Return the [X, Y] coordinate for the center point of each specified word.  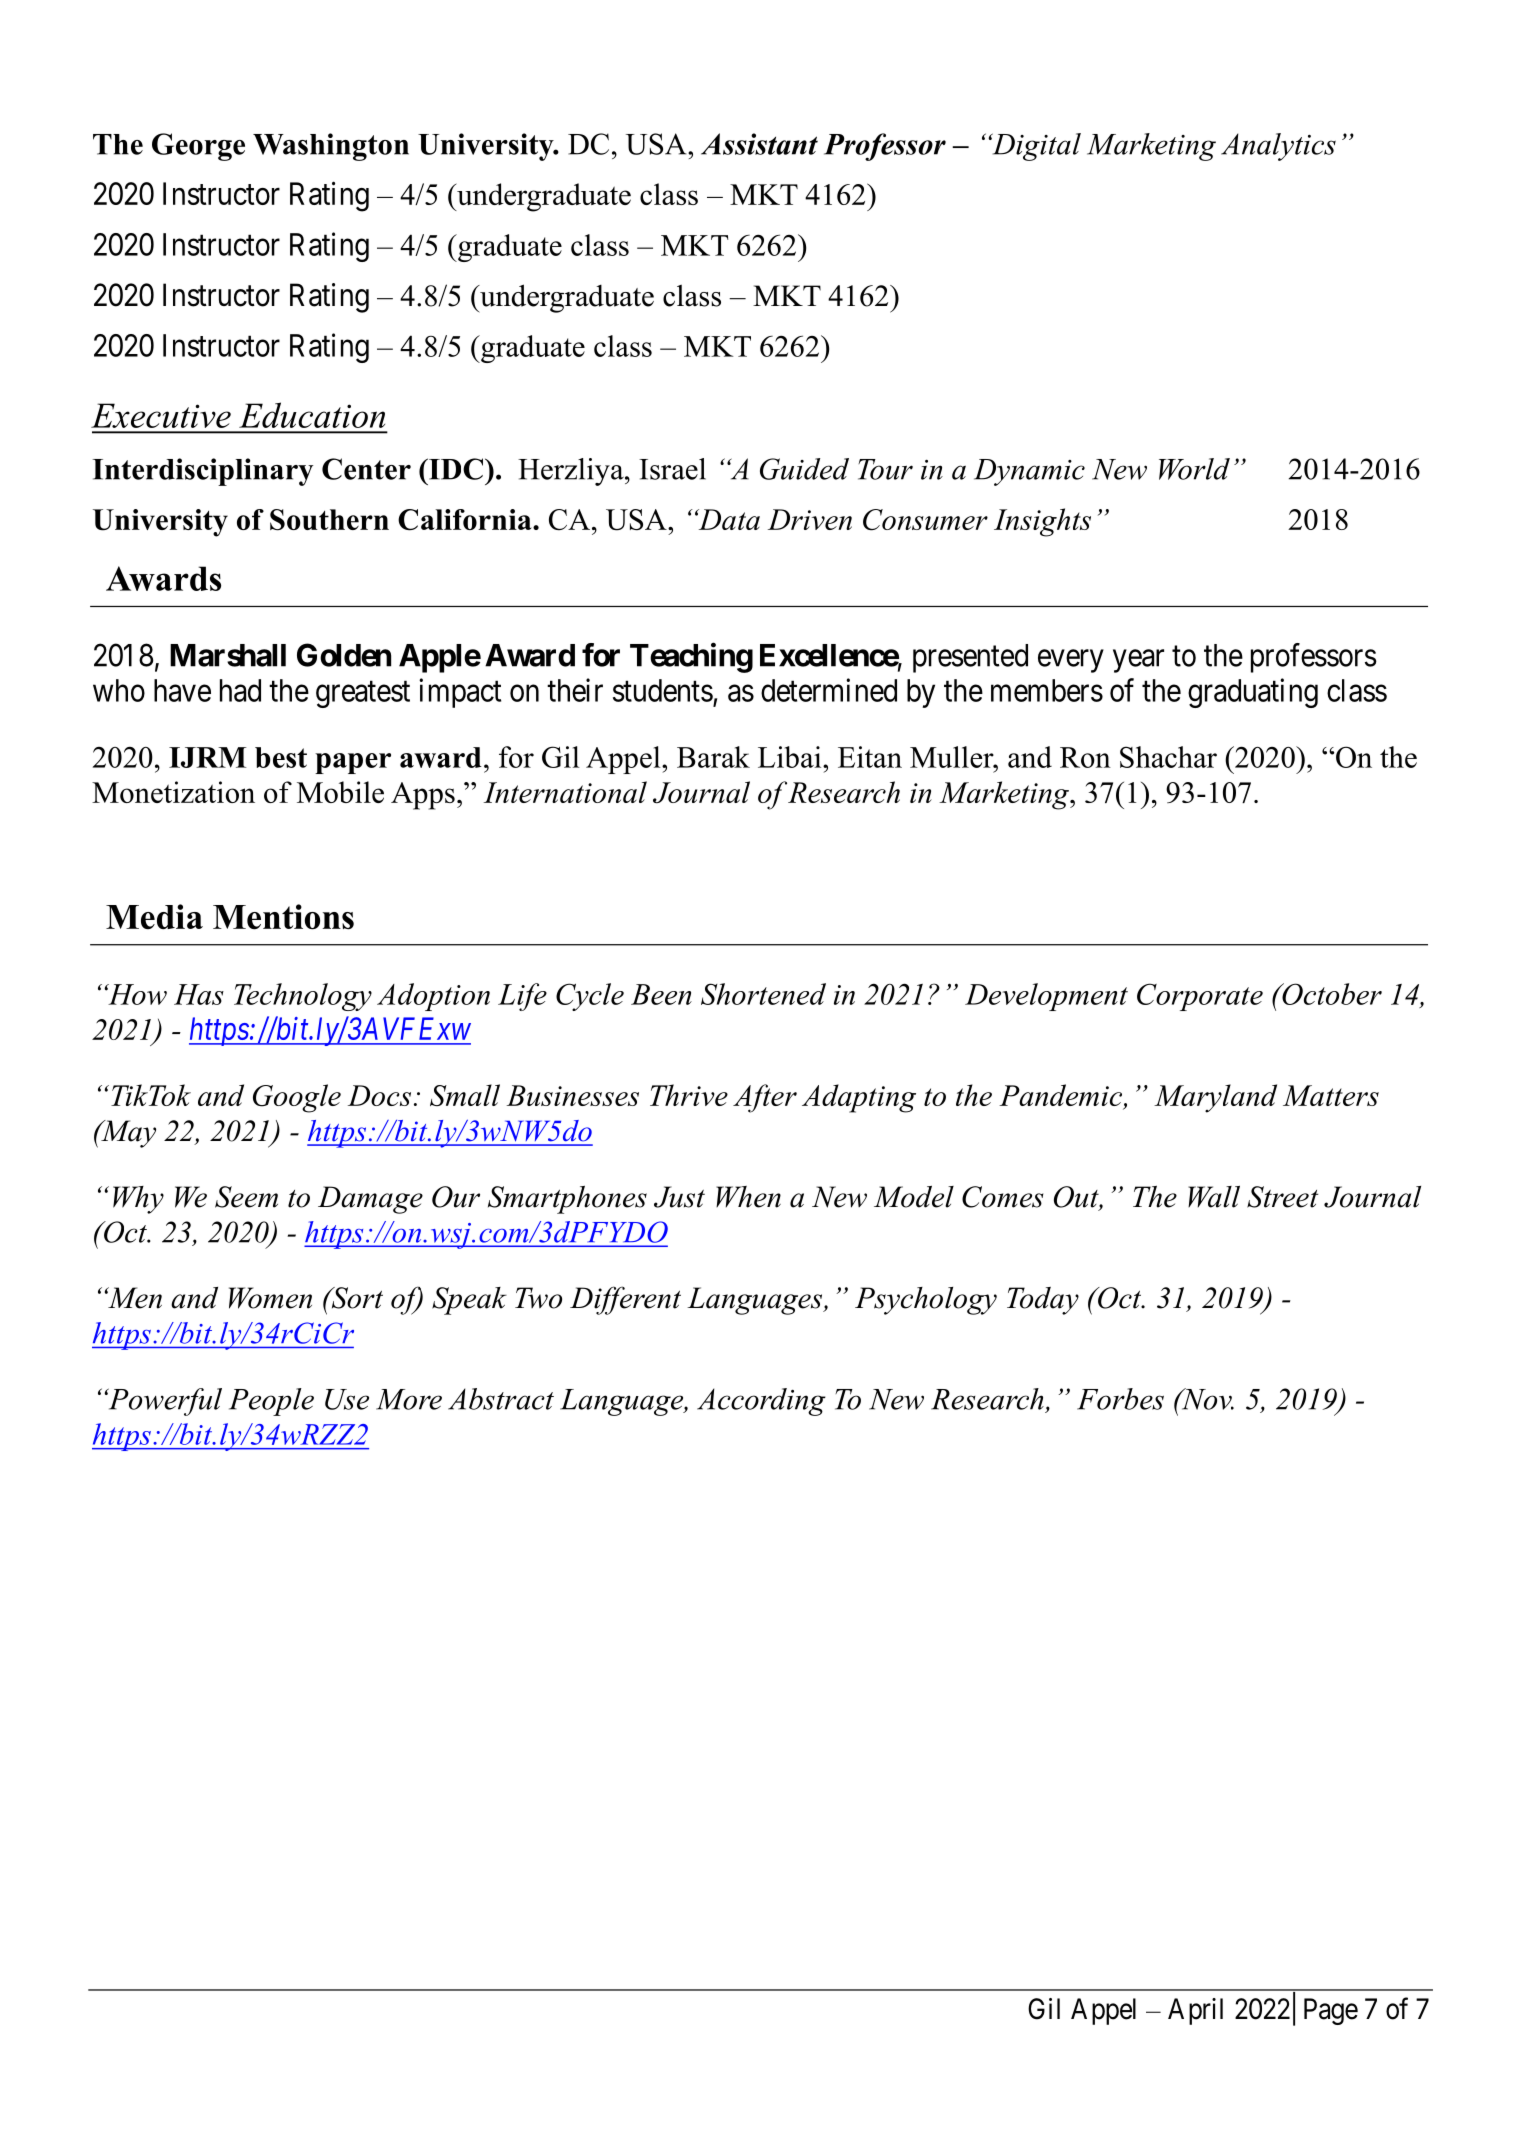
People [271, 1402]
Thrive [689, 1095]
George [198, 147]
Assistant [759, 144]
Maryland [1215, 1098]
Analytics [1278, 147]
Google [297, 1098]
